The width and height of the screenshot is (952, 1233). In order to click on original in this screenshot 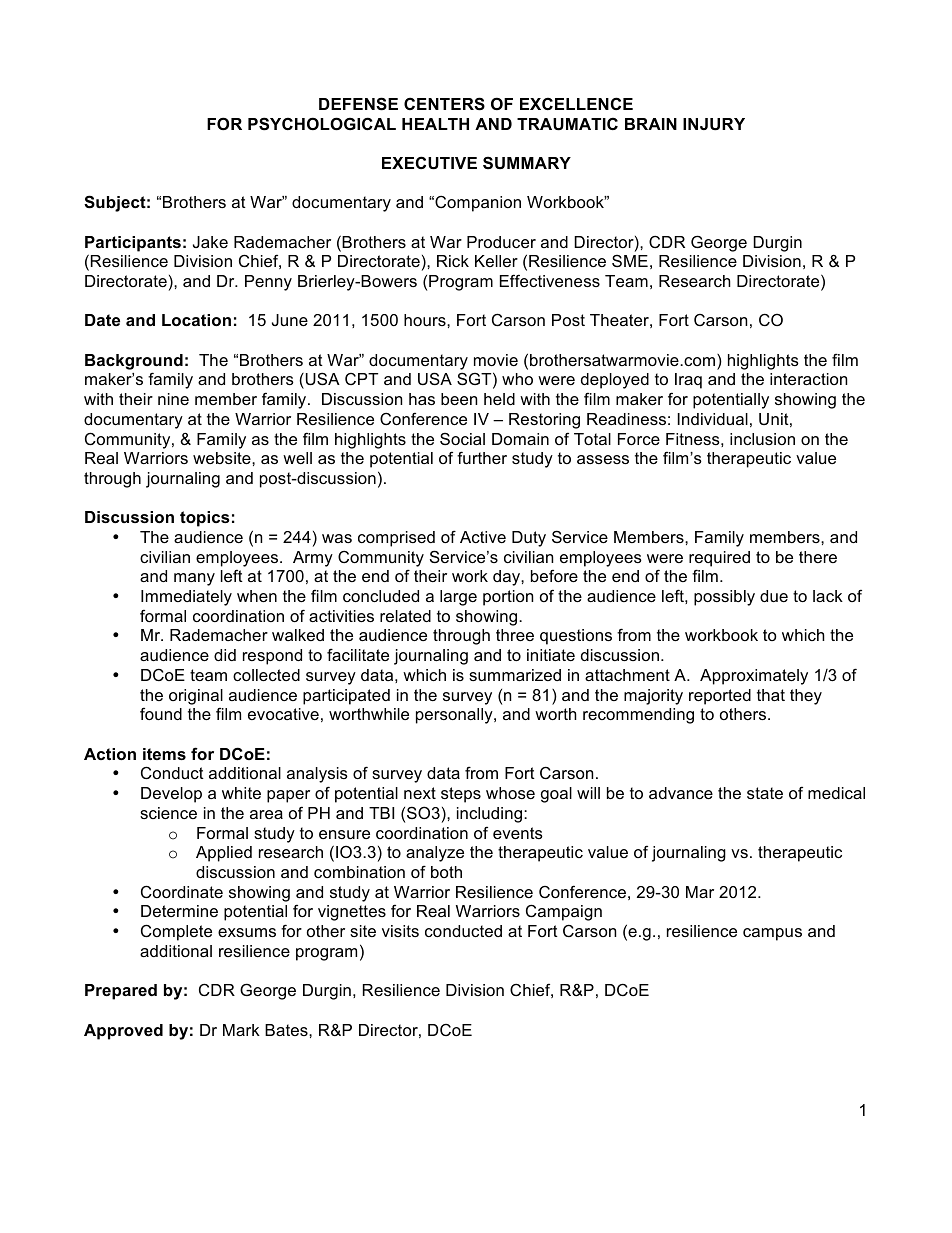, I will do `click(196, 697)`.
